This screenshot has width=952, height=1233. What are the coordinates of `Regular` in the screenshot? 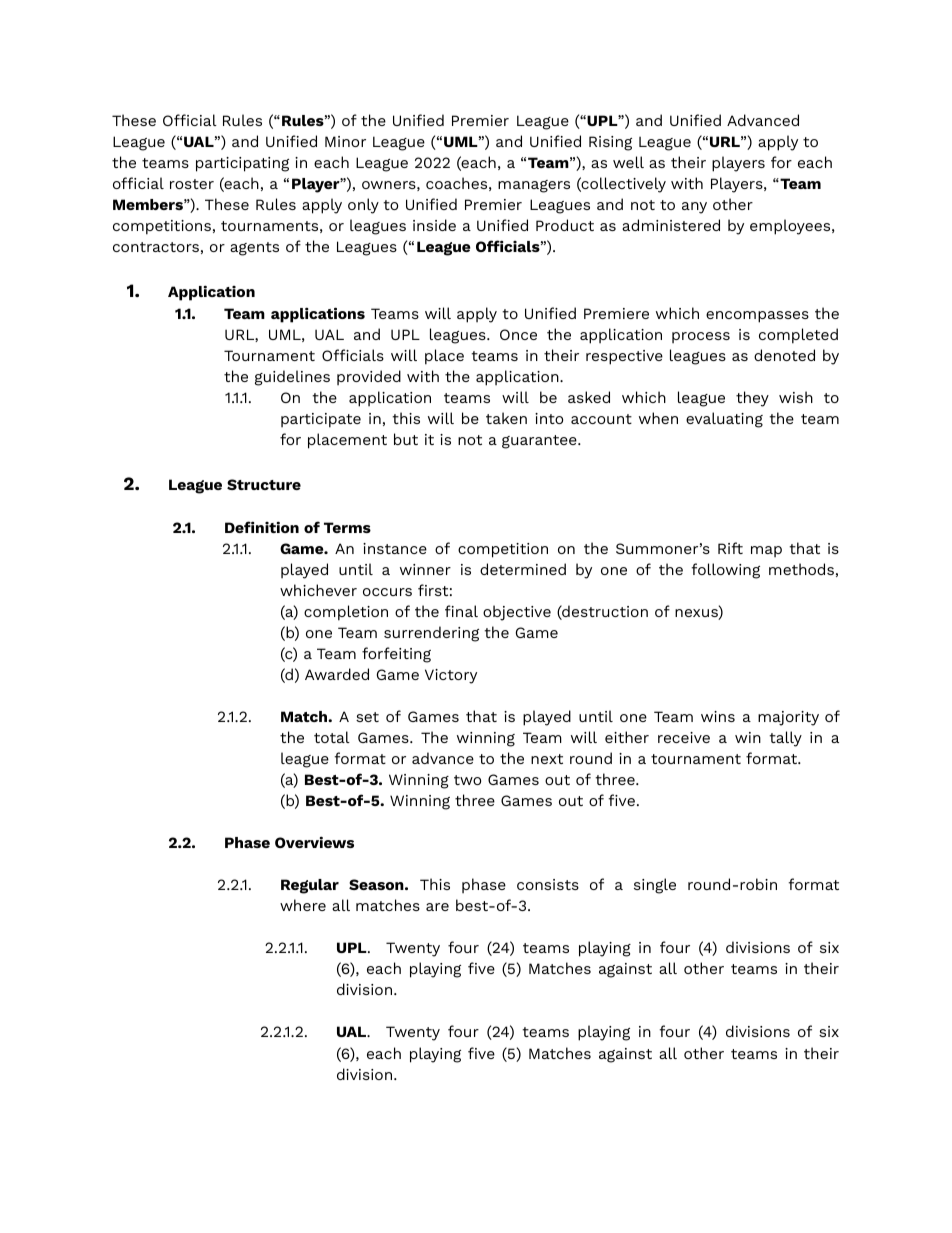 It's located at (310, 886).
